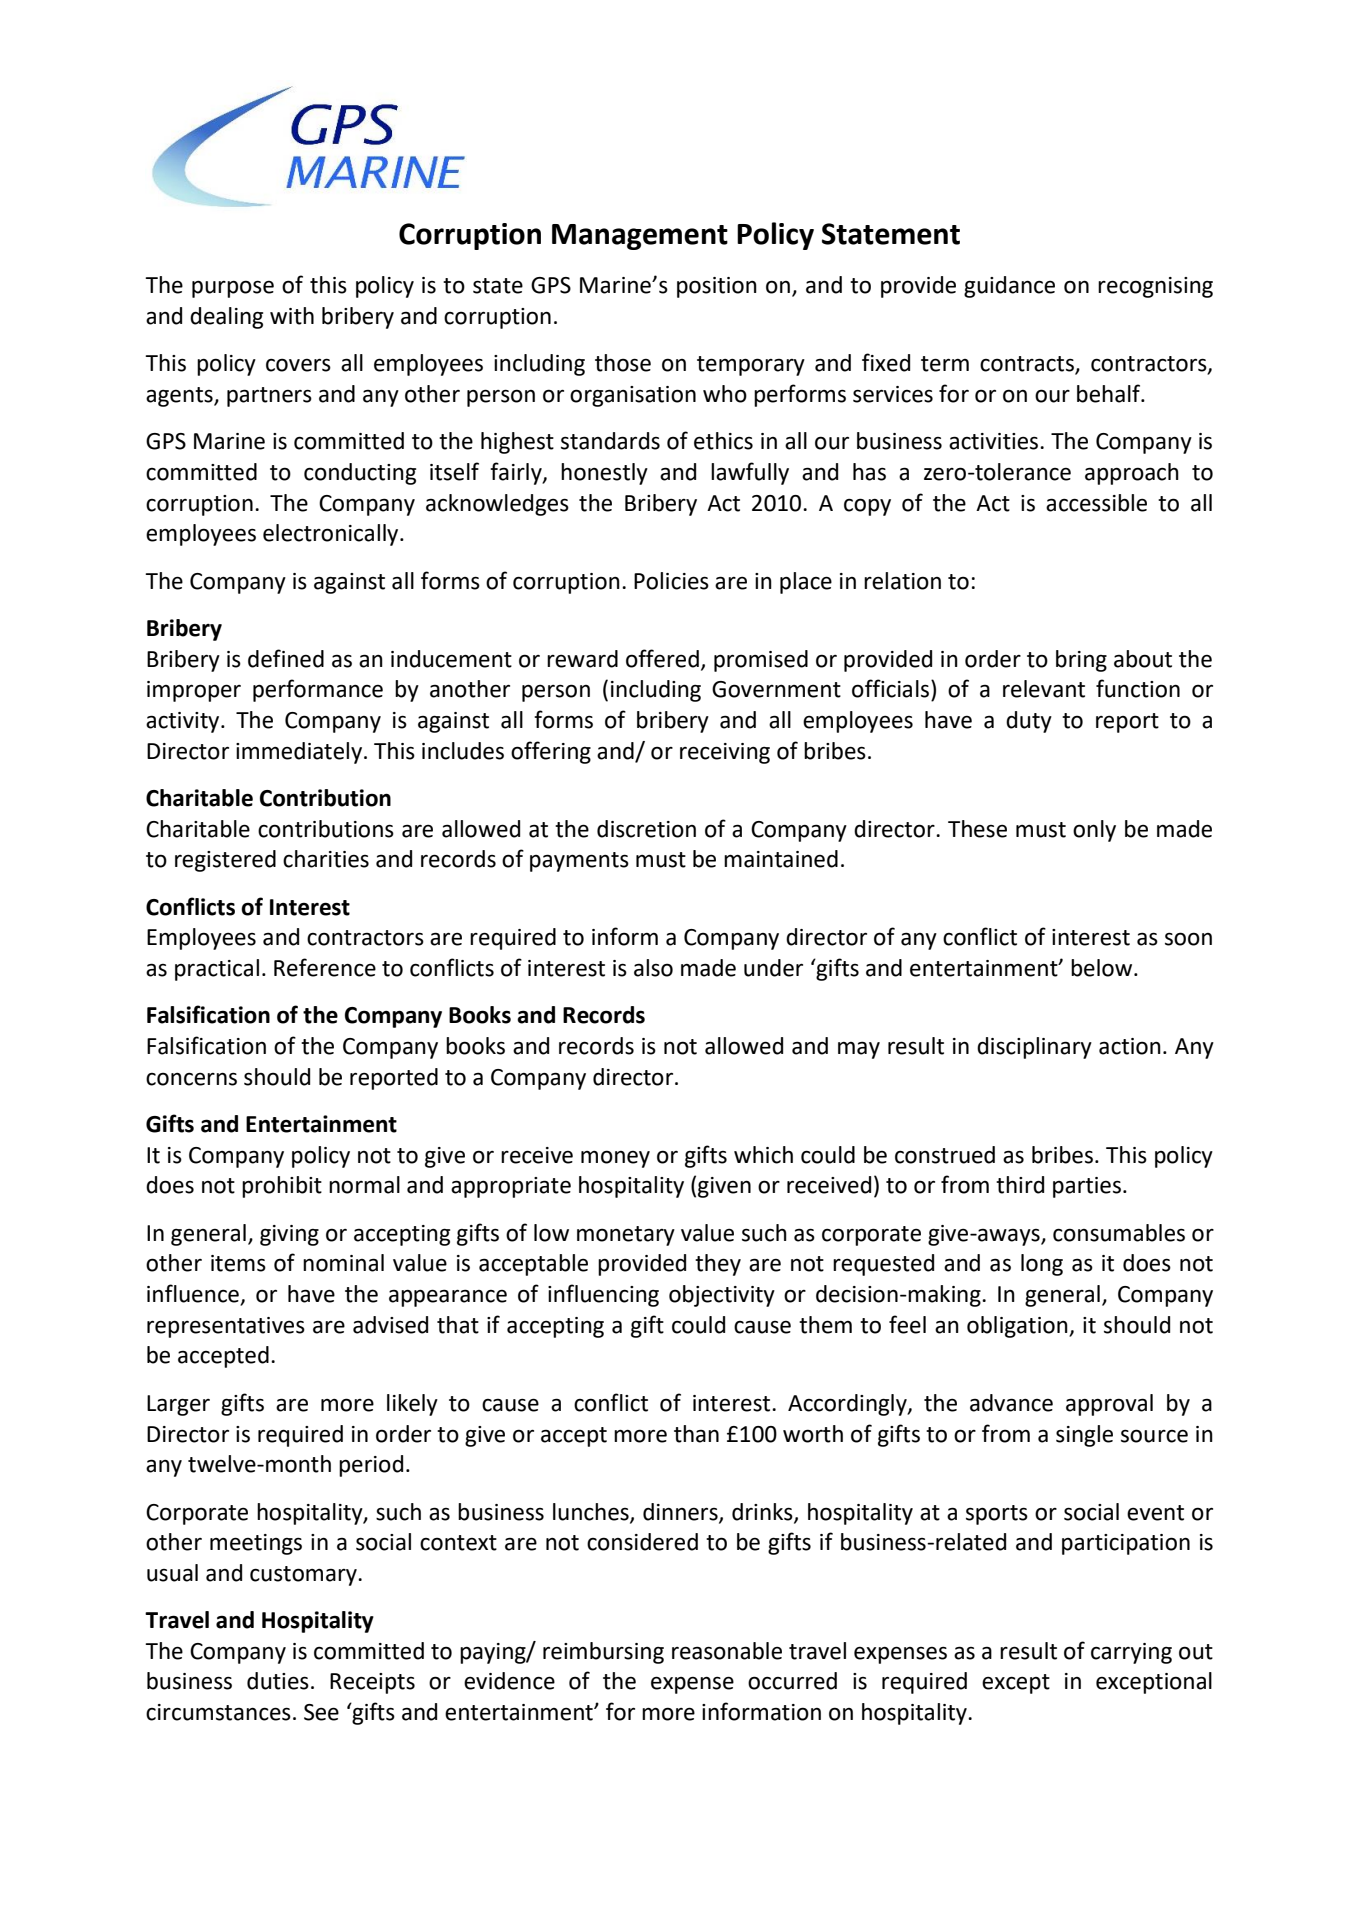 The height and width of the image is (1922, 1358). Describe the element at coordinates (278, 1681) in the image. I see `duties` at that location.
